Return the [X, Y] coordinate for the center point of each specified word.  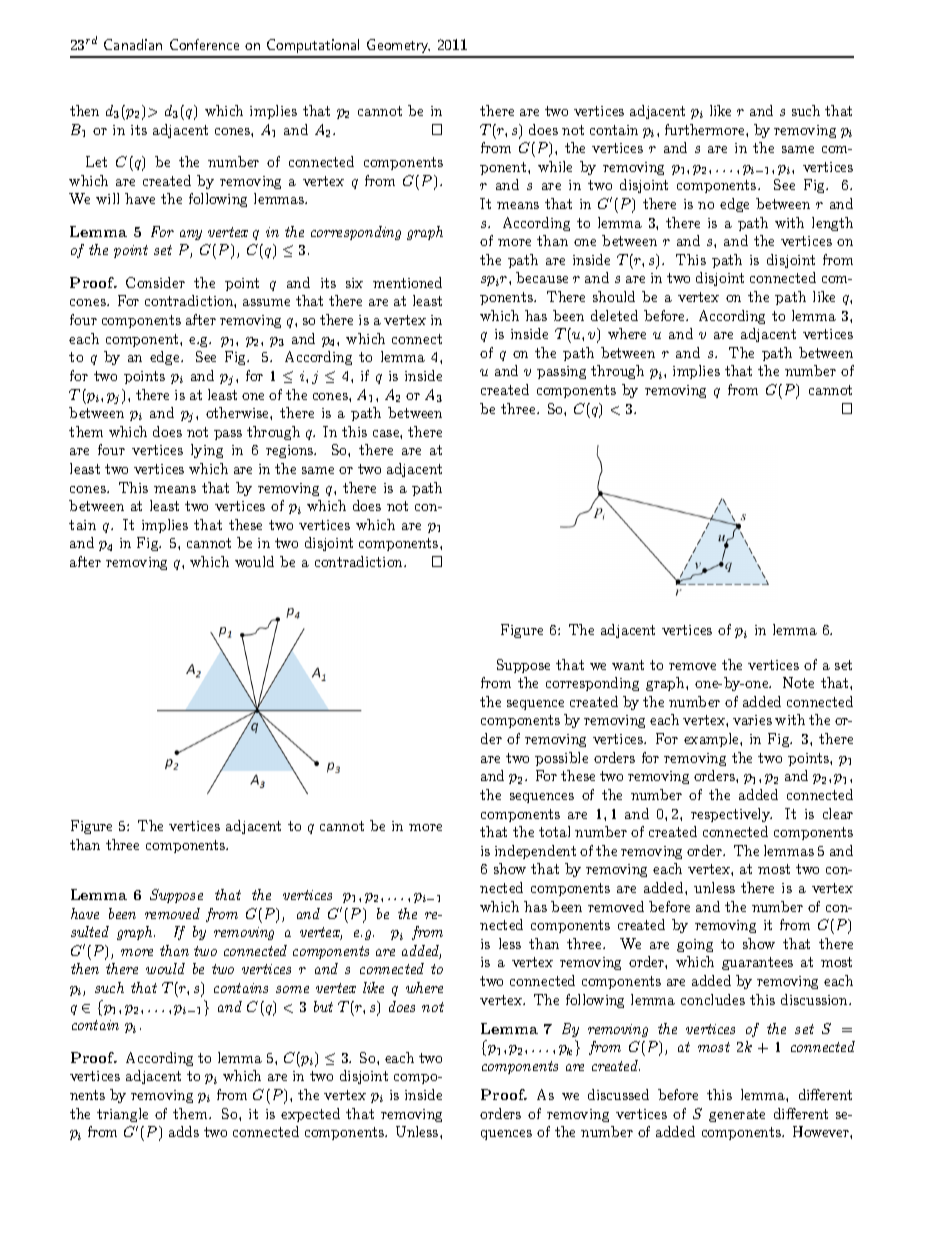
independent [535, 852]
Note [798, 682]
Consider [155, 282]
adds [184, 1131]
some [292, 989]
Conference [204, 44]
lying [207, 451]
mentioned [407, 282]
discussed [618, 1094]
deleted [614, 315]
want [628, 665]
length [832, 224]
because [542, 277]
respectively [731, 815]
